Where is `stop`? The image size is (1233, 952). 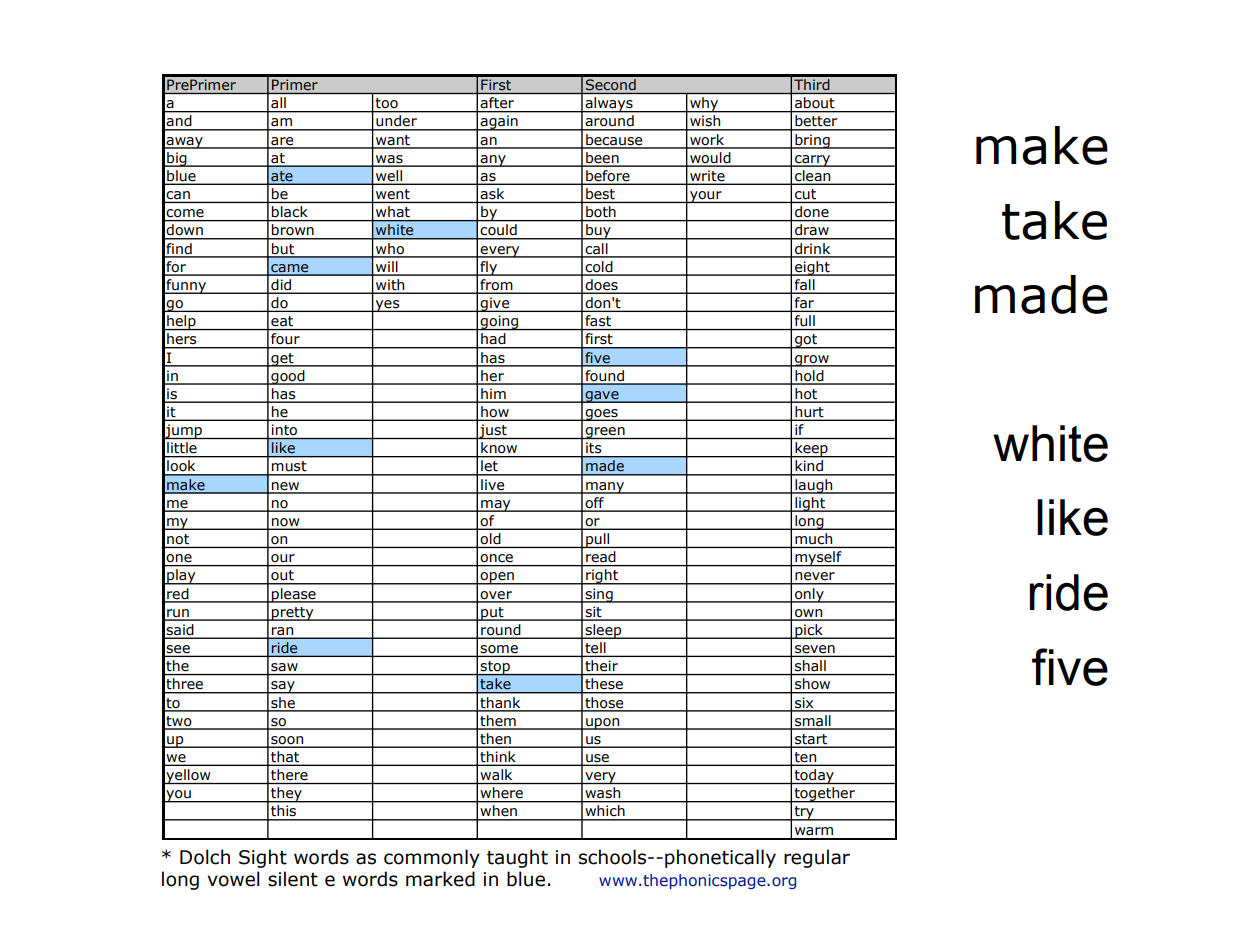
stop is located at coordinates (495, 668).
